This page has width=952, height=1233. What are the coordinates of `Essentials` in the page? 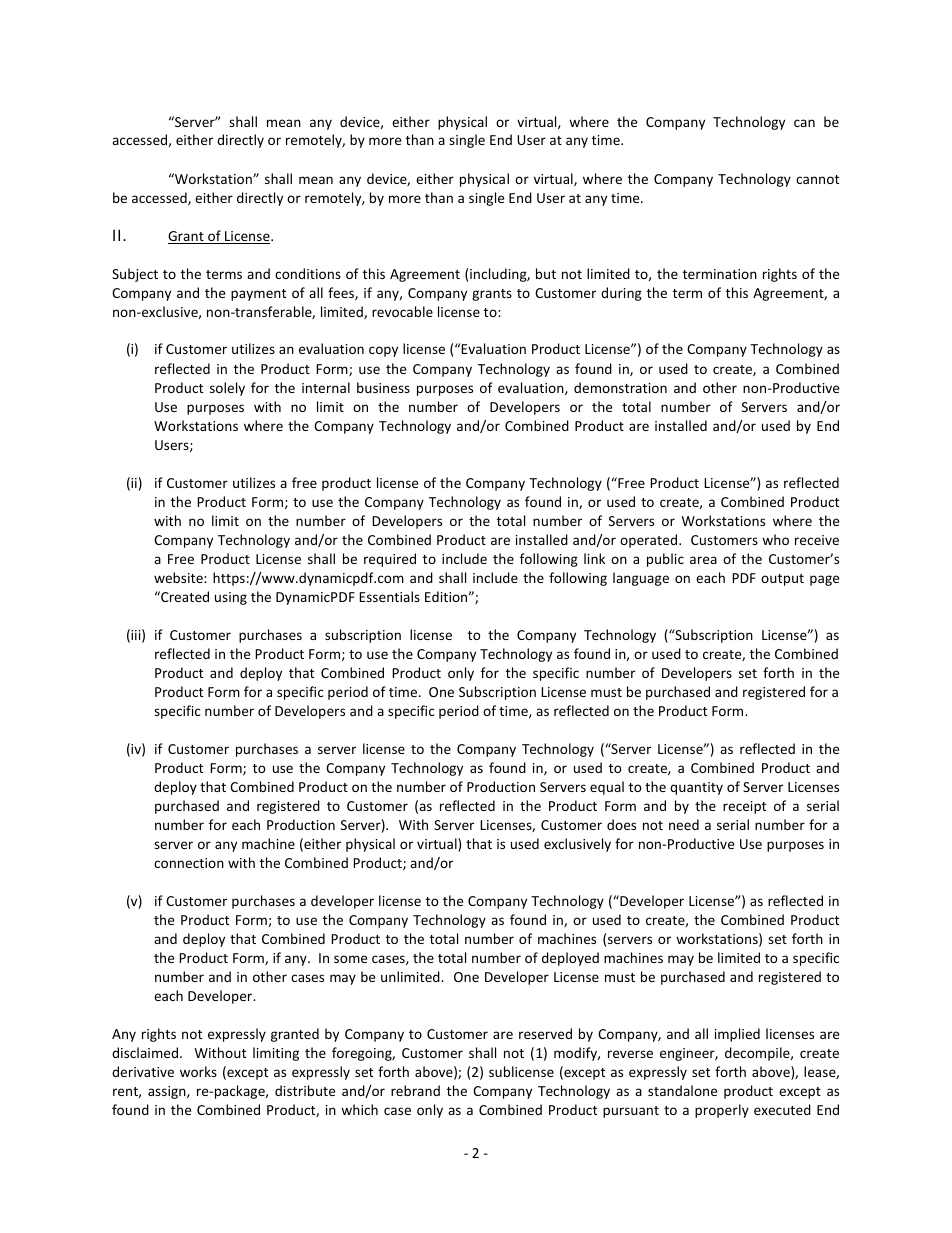 It's located at (389, 596).
